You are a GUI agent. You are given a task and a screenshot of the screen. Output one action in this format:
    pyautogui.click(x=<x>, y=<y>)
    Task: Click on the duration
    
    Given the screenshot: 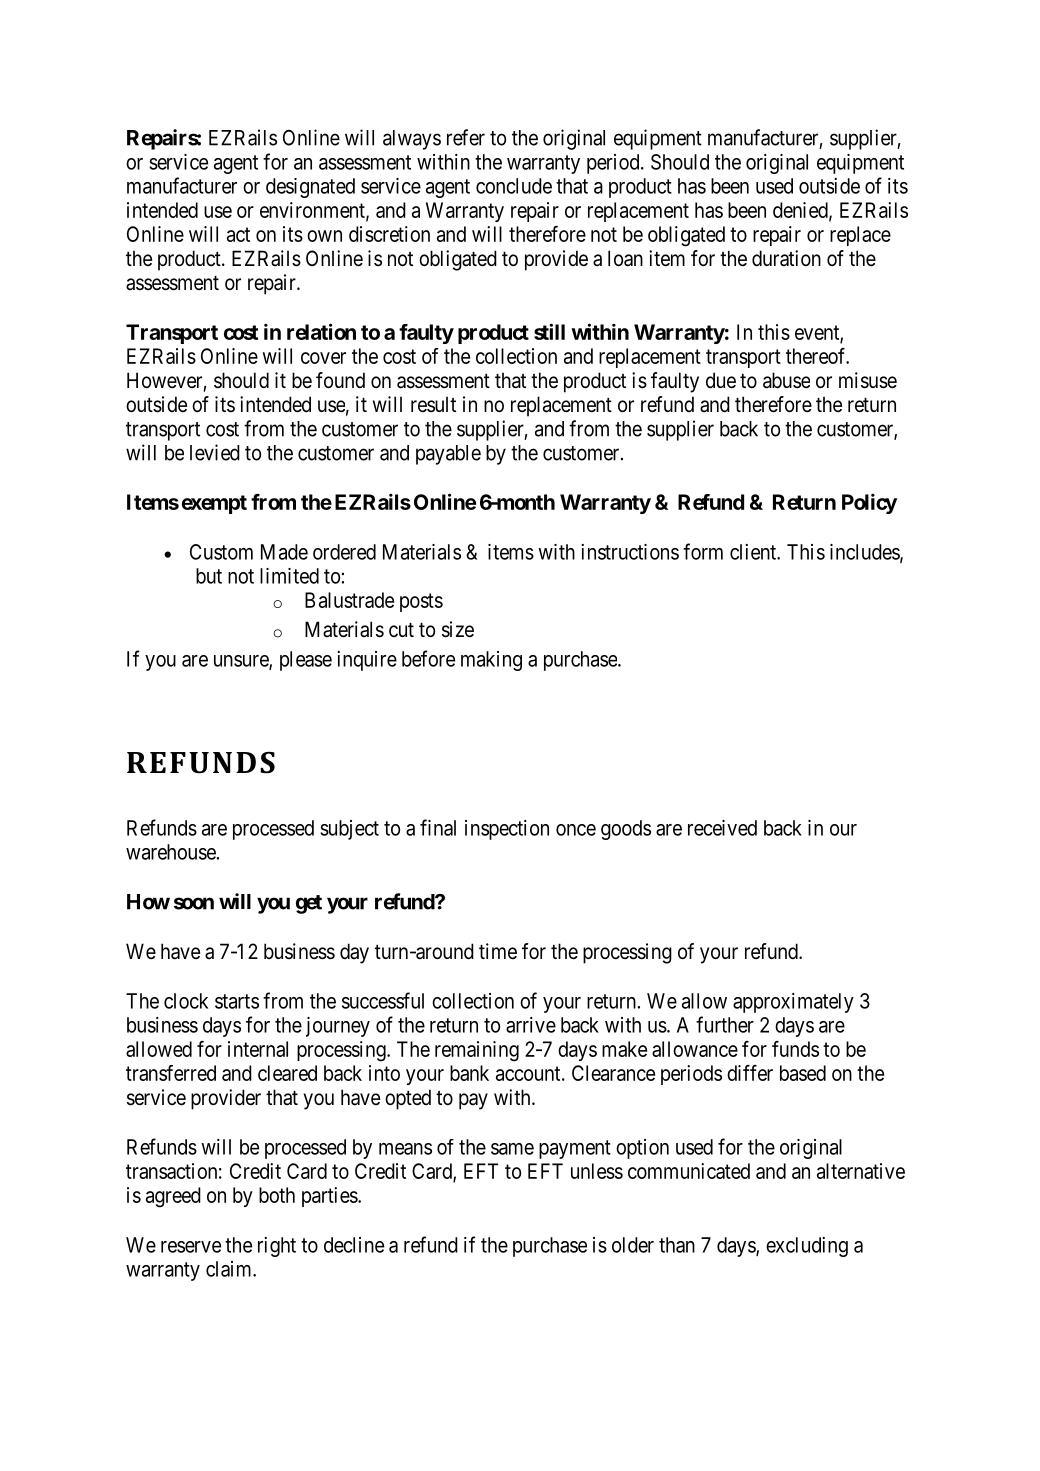 What is the action you would take?
    pyautogui.click(x=786, y=258)
